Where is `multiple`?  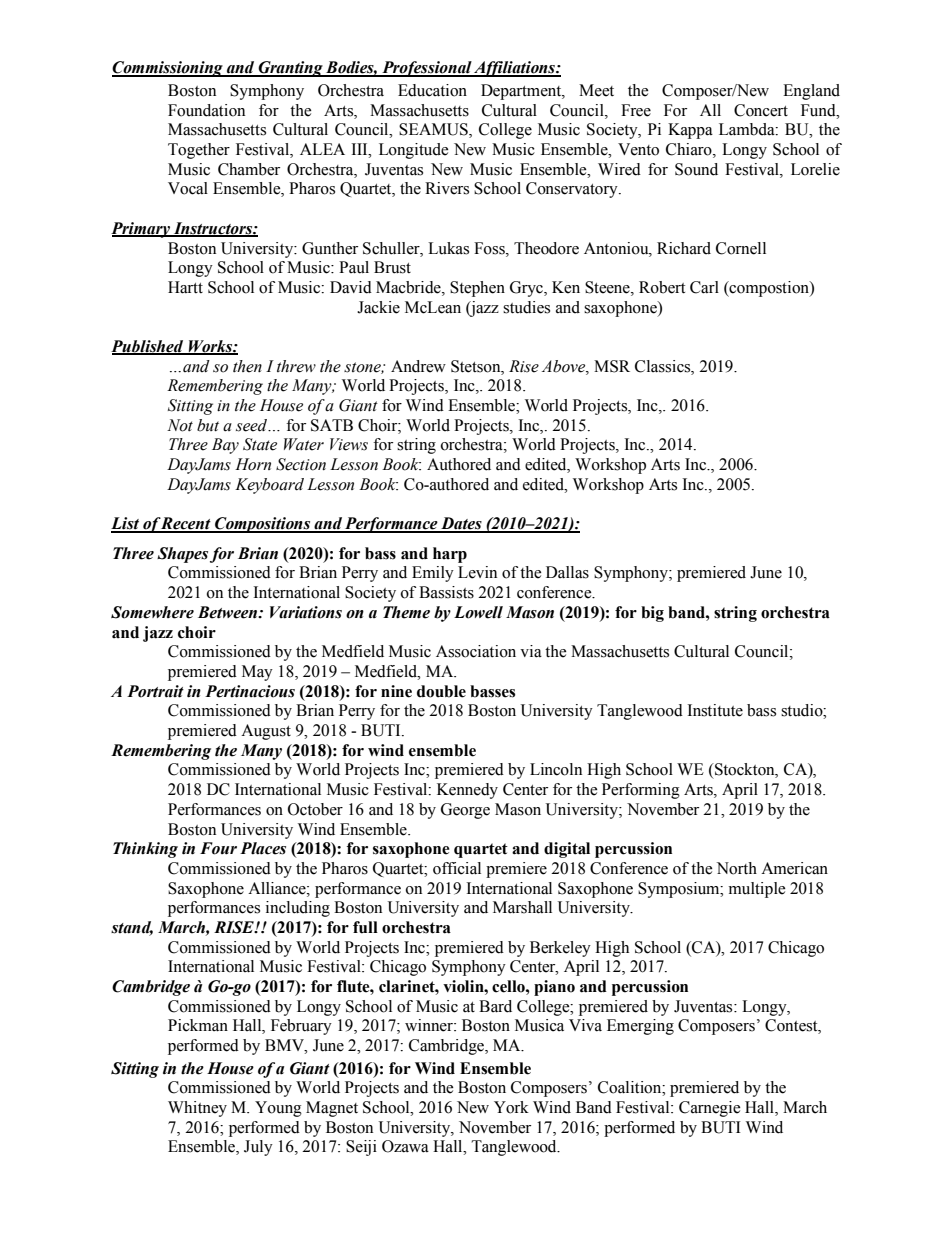 multiple is located at coordinates (757, 890).
